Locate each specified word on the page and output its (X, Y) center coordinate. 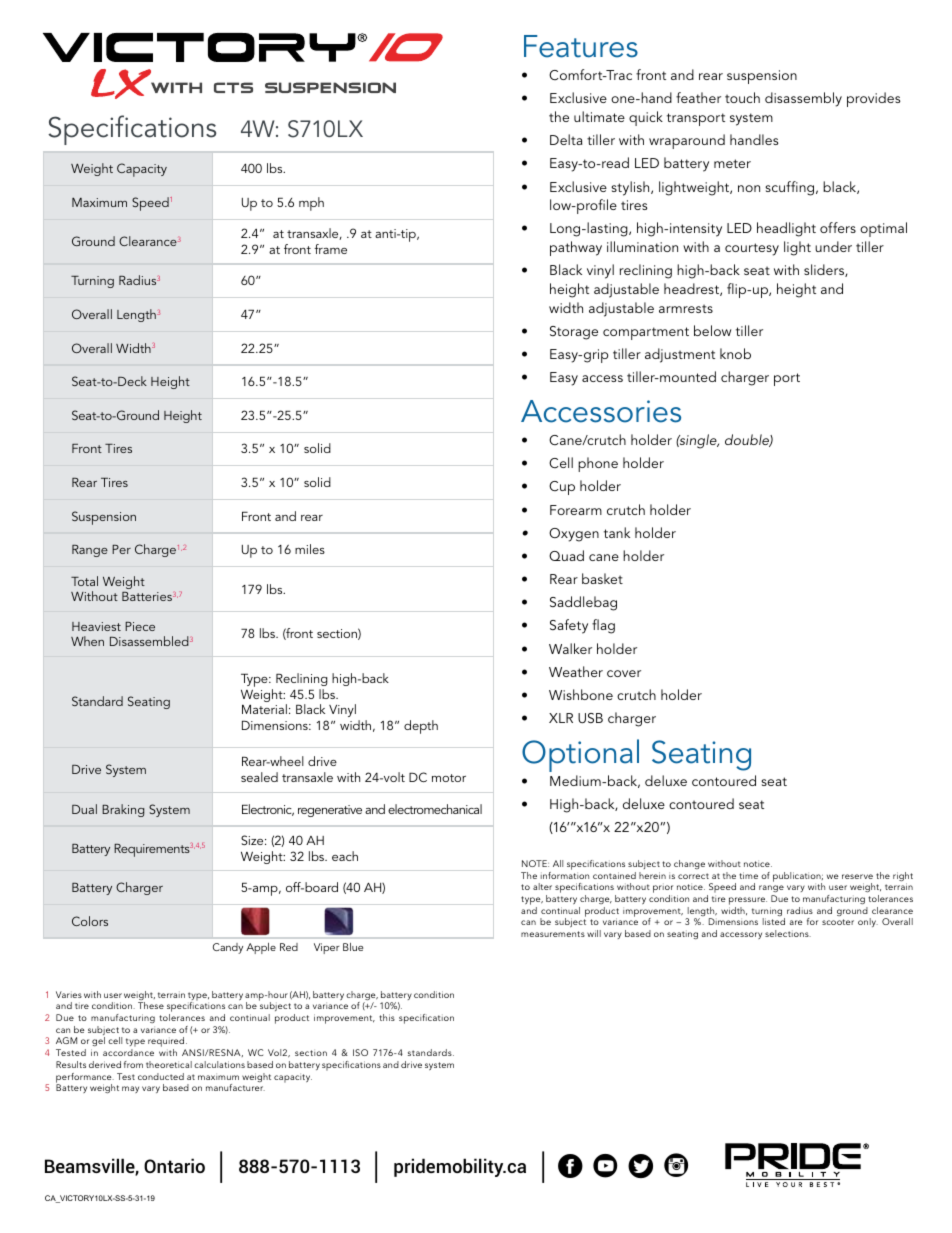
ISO (360, 1052)
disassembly (803, 99)
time (748, 875)
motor (449, 778)
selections (788, 933)
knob (735, 353)
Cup (562, 488)
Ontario (174, 1165)
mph (311, 204)
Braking (123, 810)
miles (310, 549)
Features (581, 46)
